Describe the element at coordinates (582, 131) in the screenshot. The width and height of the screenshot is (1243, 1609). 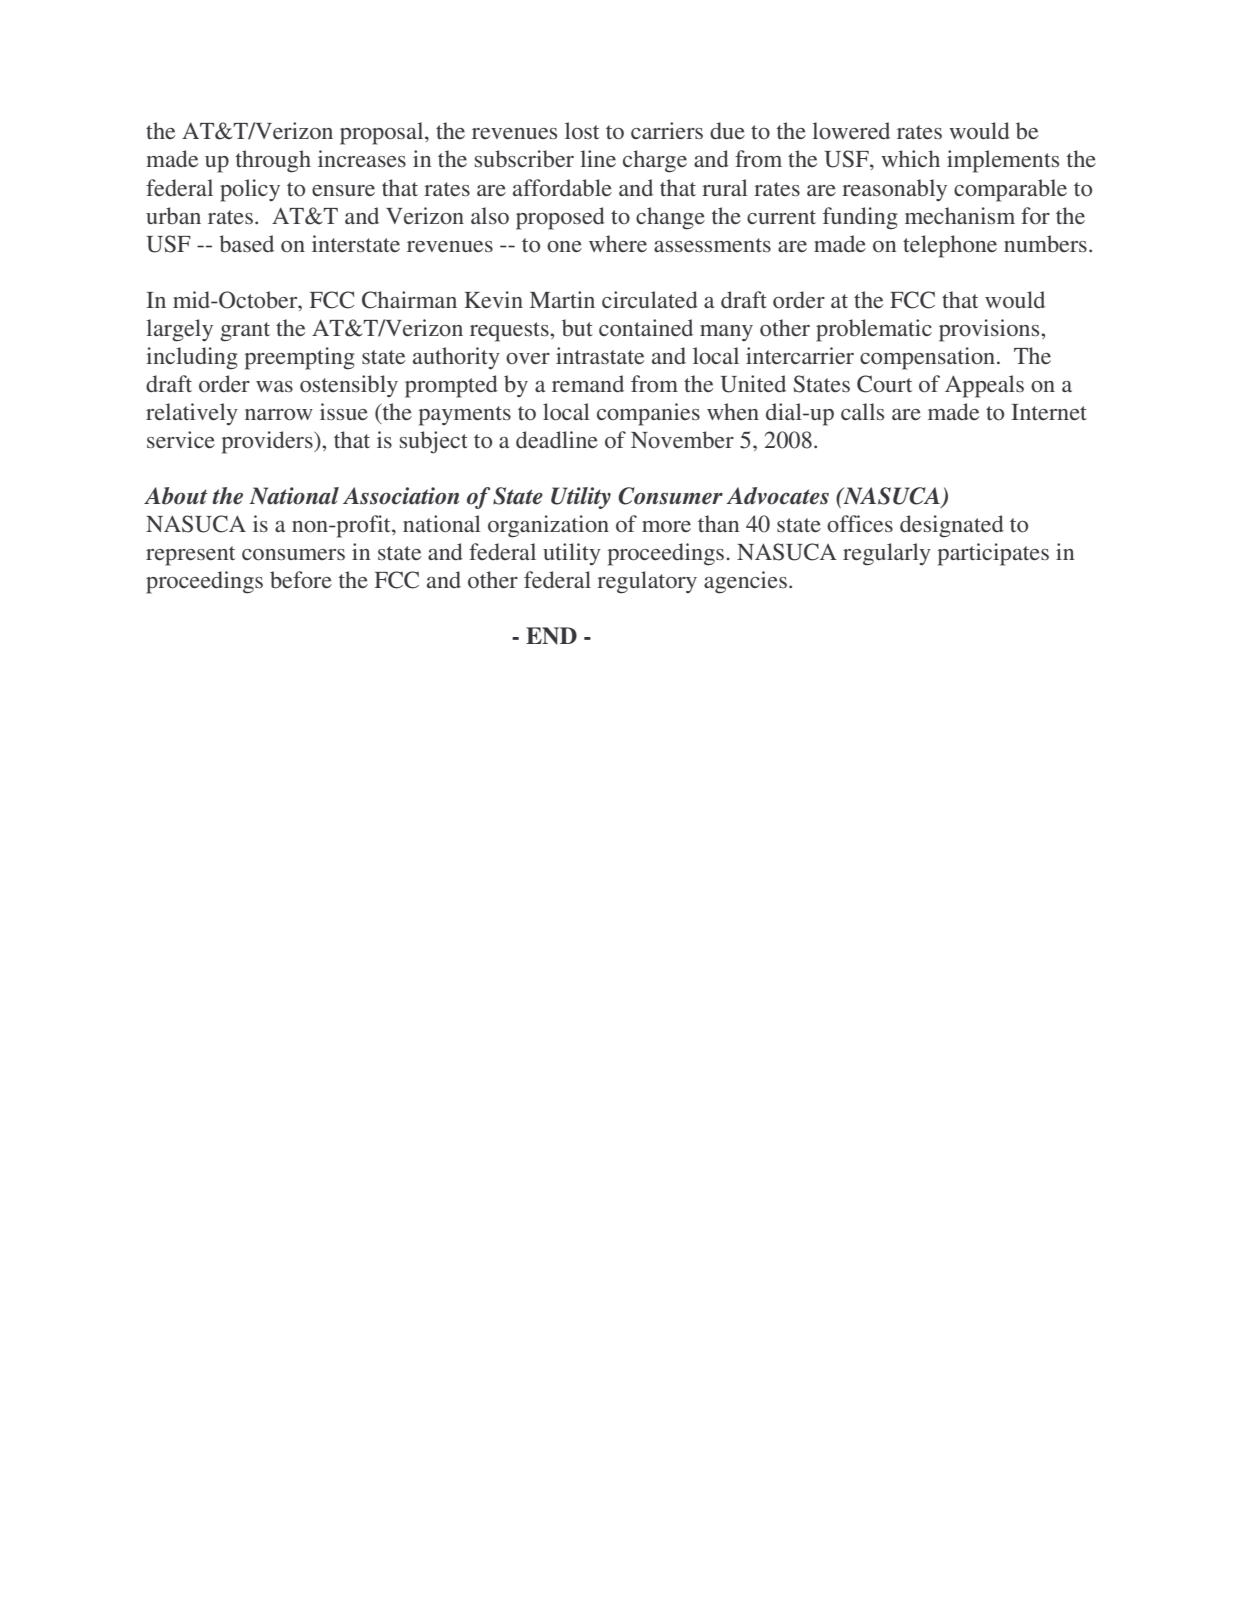
I see `lost` at that location.
